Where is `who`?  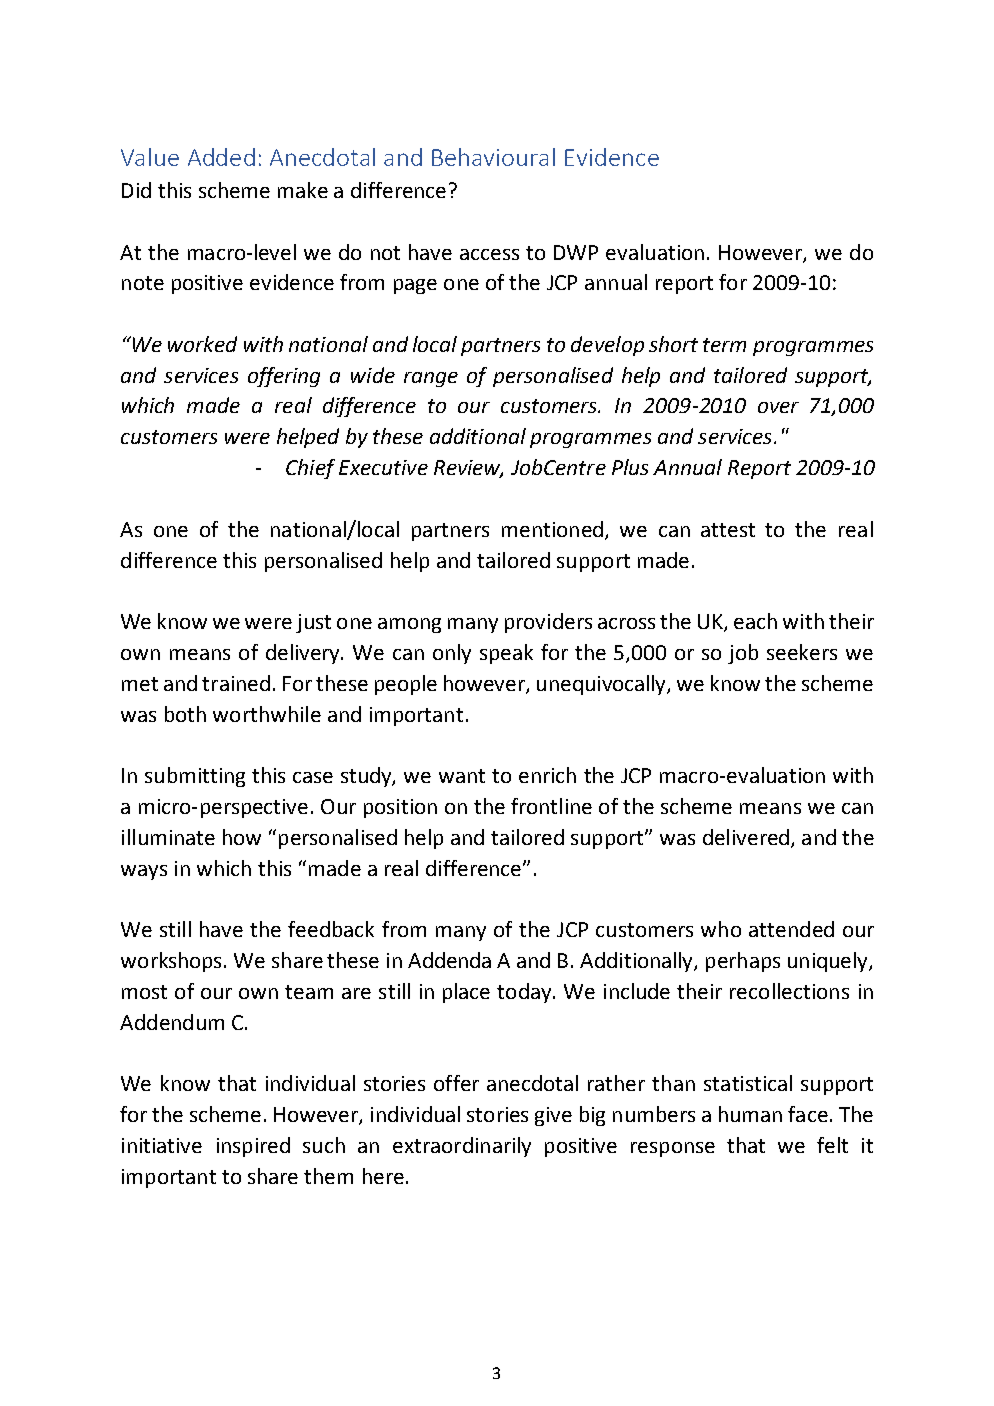
who is located at coordinates (721, 929).
